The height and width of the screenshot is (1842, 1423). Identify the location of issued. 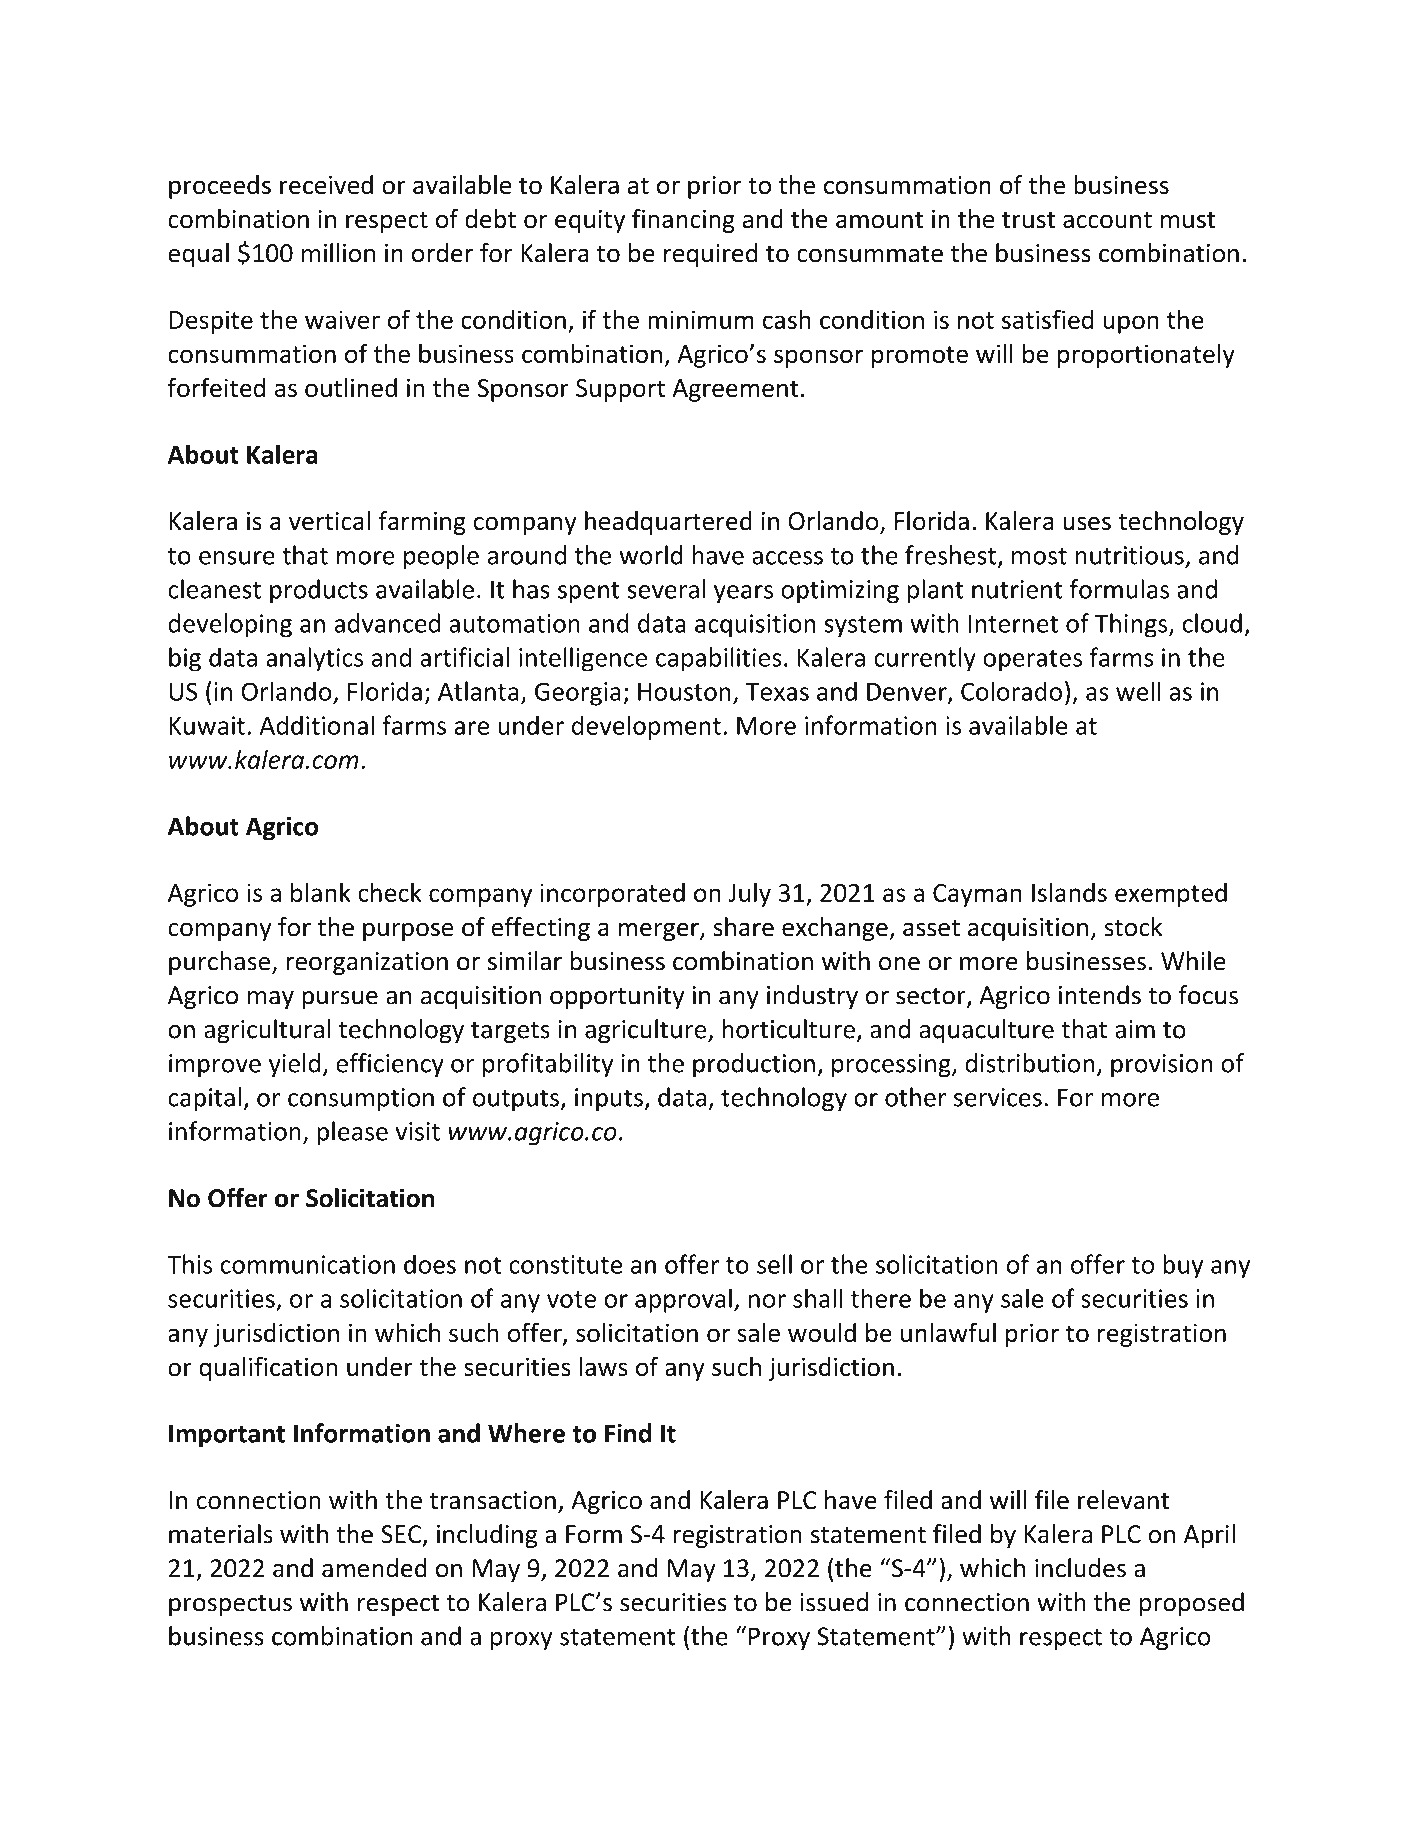
(834, 1602).
